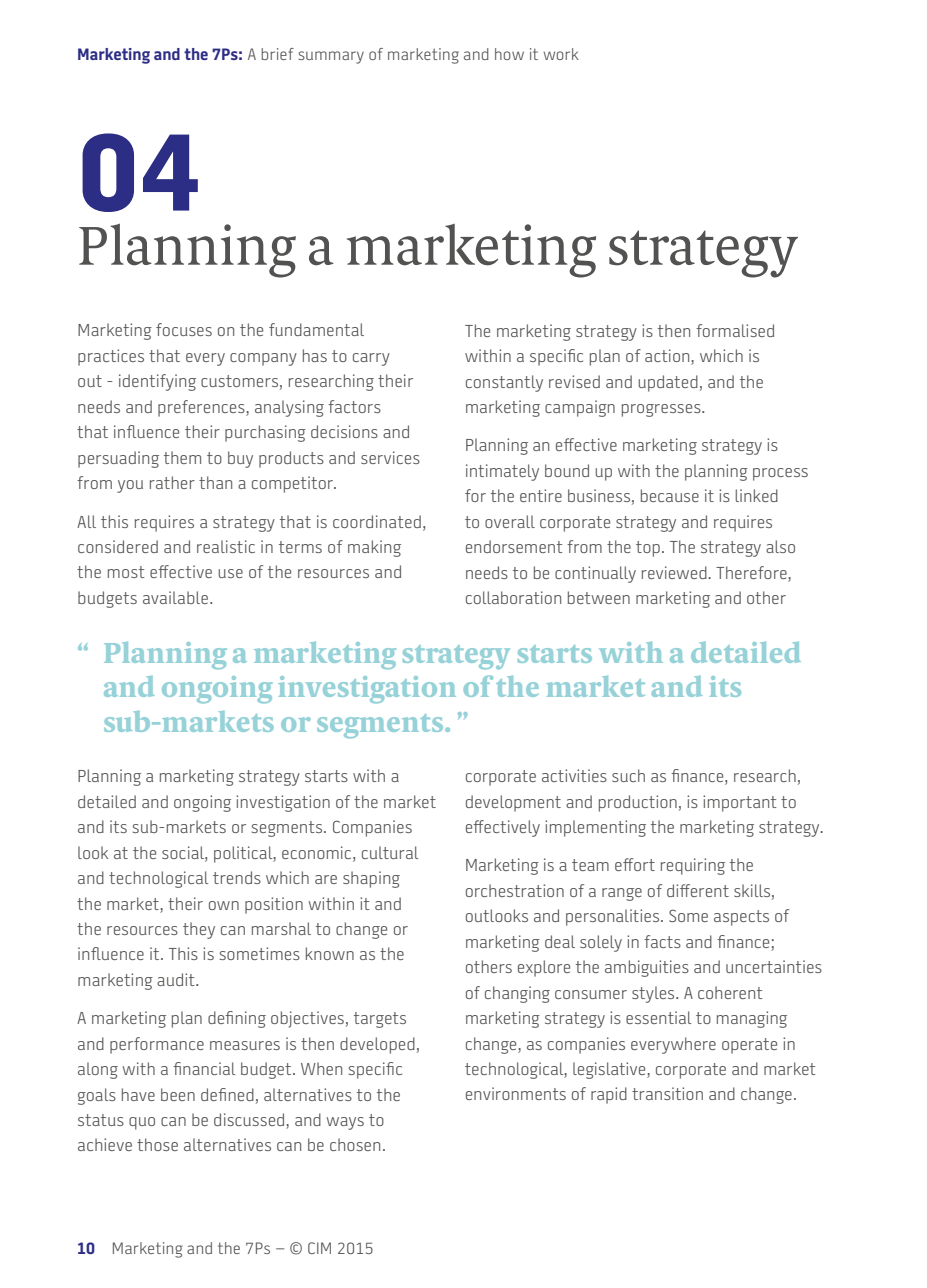 The width and height of the screenshot is (927, 1288). Describe the element at coordinates (516, 1093) in the screenshot. I see `environments` at that location.
